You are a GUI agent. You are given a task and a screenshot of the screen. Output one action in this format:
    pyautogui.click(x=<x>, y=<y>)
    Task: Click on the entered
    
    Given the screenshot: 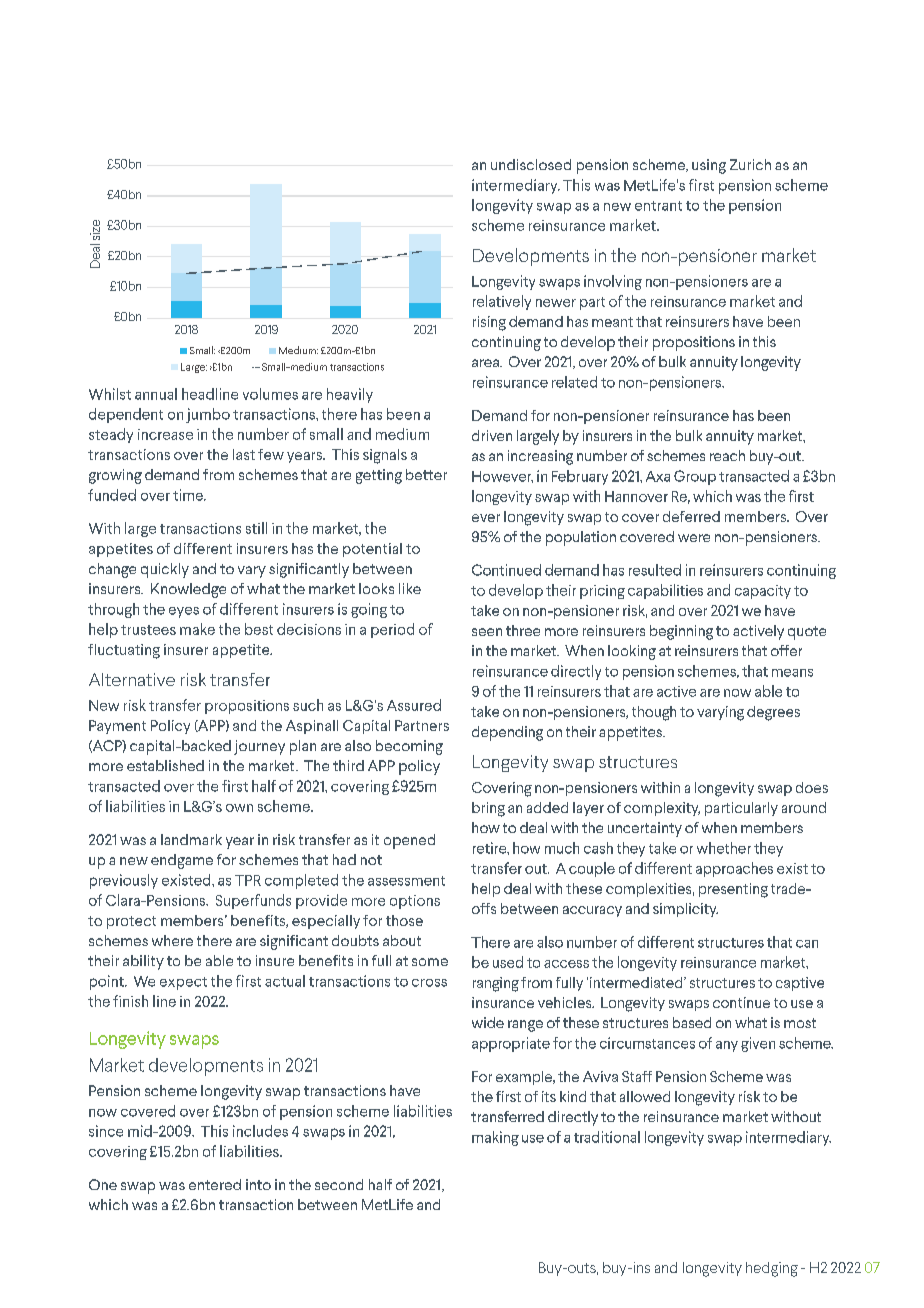 What is the action you would take?
    pyautogui.click(x=215, y=1184)
